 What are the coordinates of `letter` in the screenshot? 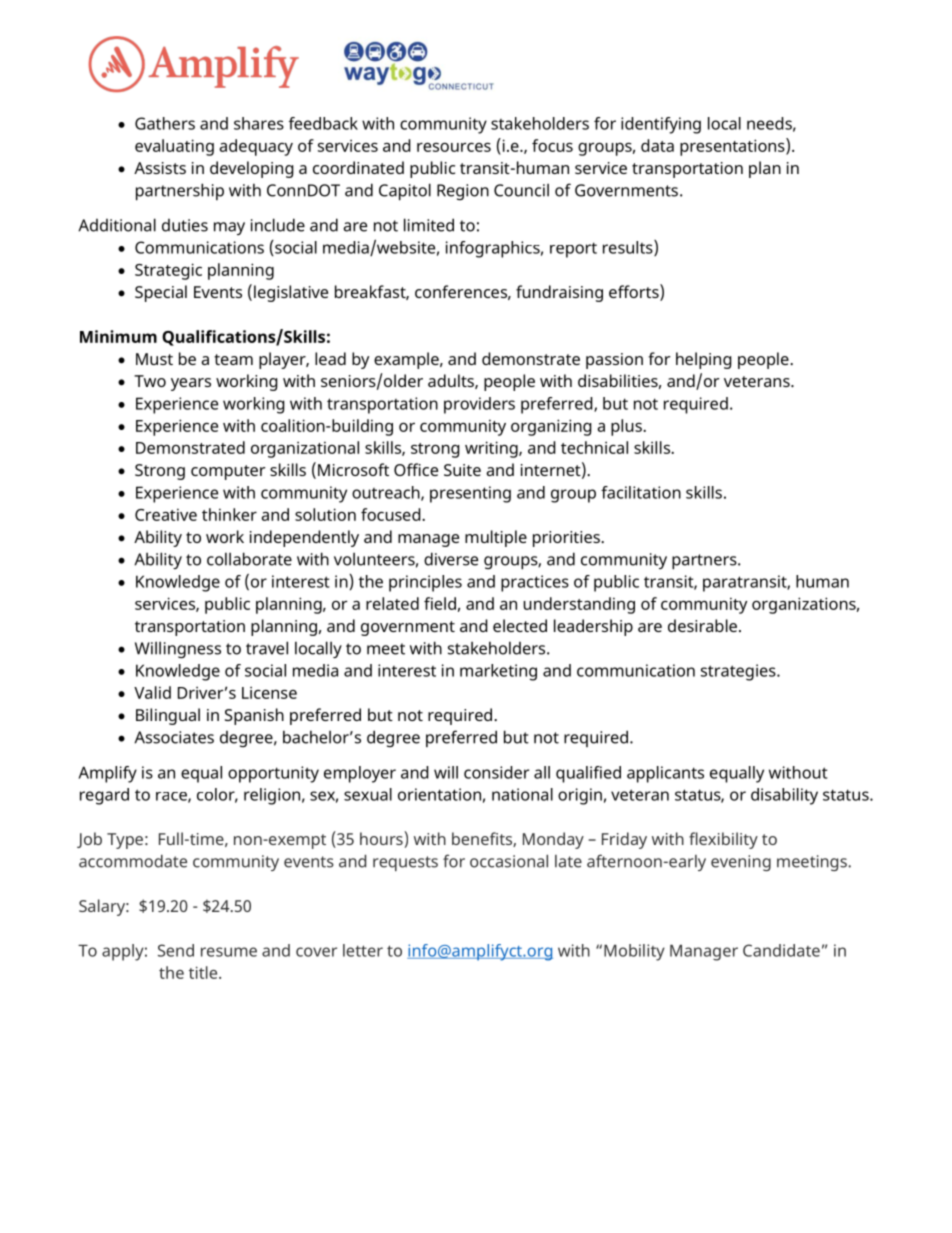 It's located at (363, 950).
